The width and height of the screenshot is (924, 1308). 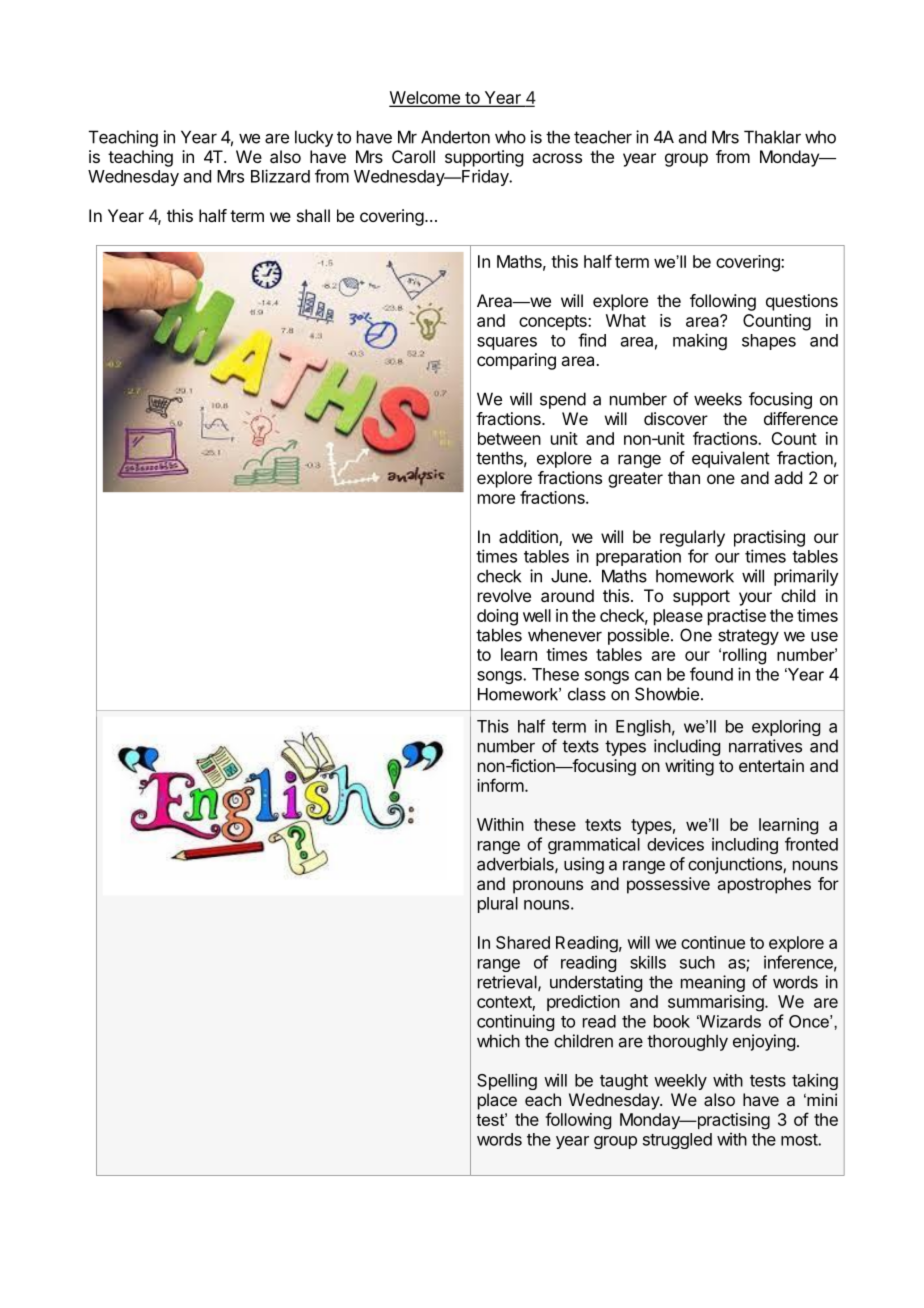 What do you see at coordinates (565, 635) in the screenshot?
I see `whenever` at bounding box center [565, 635].
